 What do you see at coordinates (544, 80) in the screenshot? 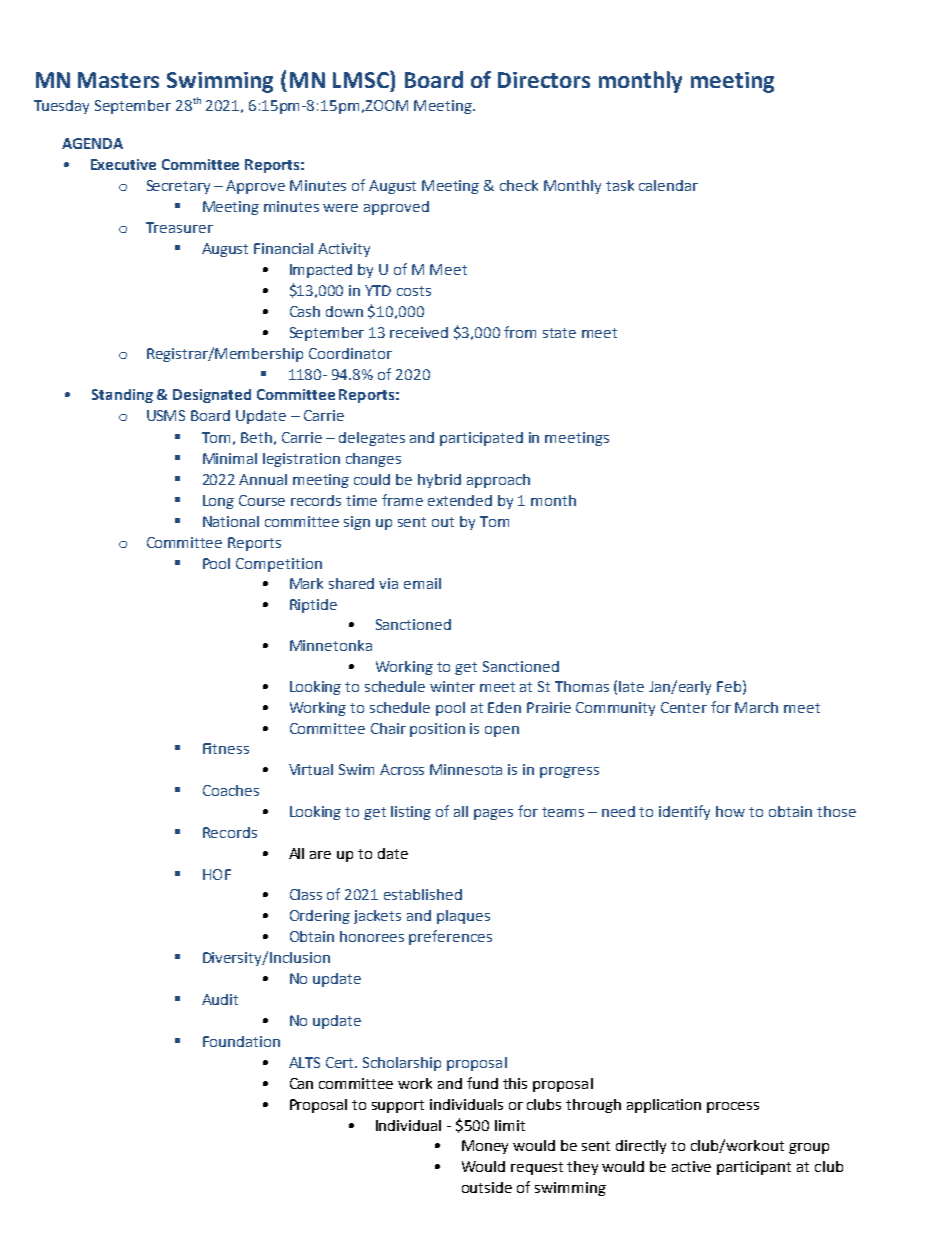
I see `Directors` at bounding box center [544, 80].
